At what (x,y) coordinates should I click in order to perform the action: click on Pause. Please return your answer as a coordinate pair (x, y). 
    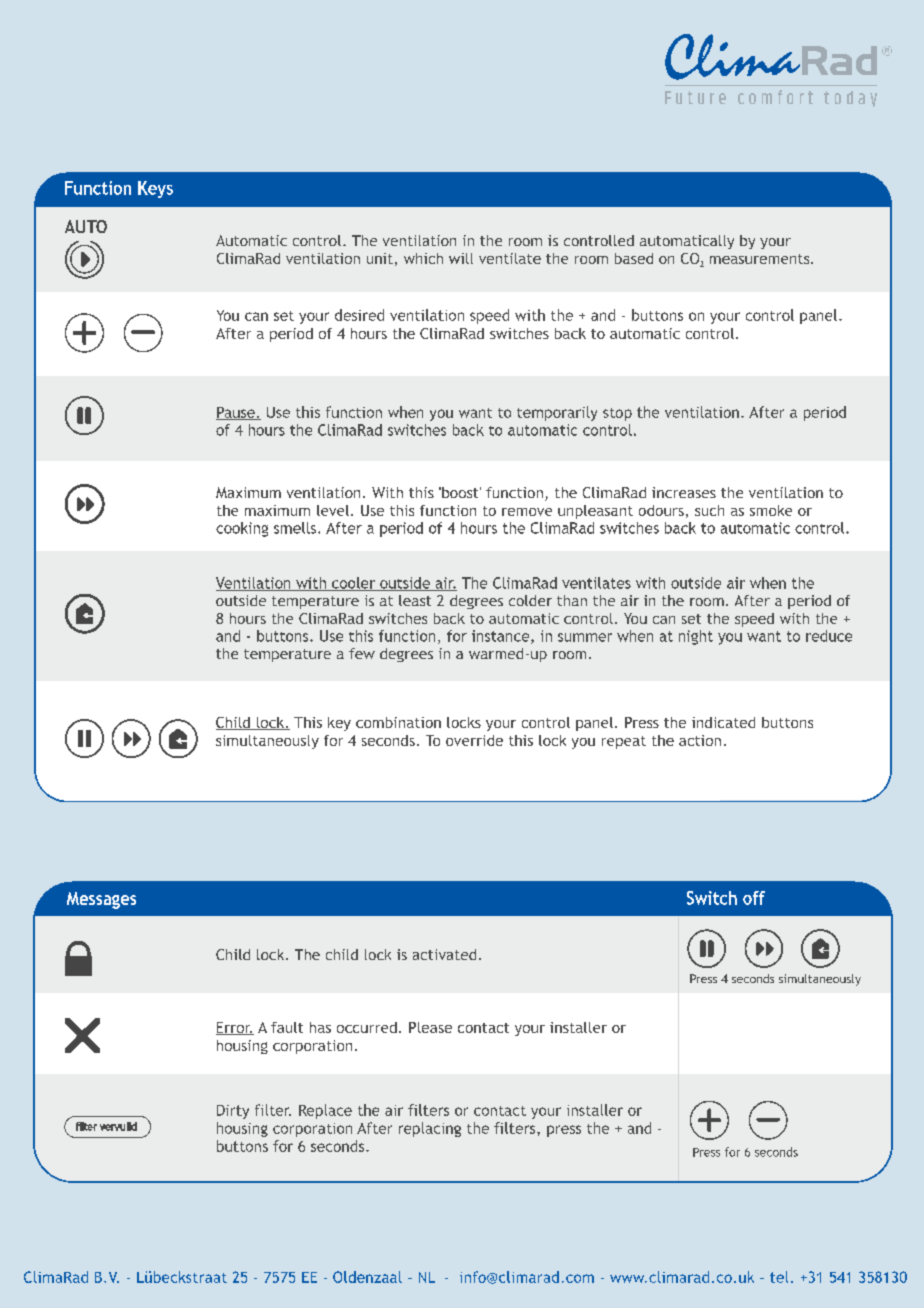
    Looking at the image, I should click on (236, 413).
